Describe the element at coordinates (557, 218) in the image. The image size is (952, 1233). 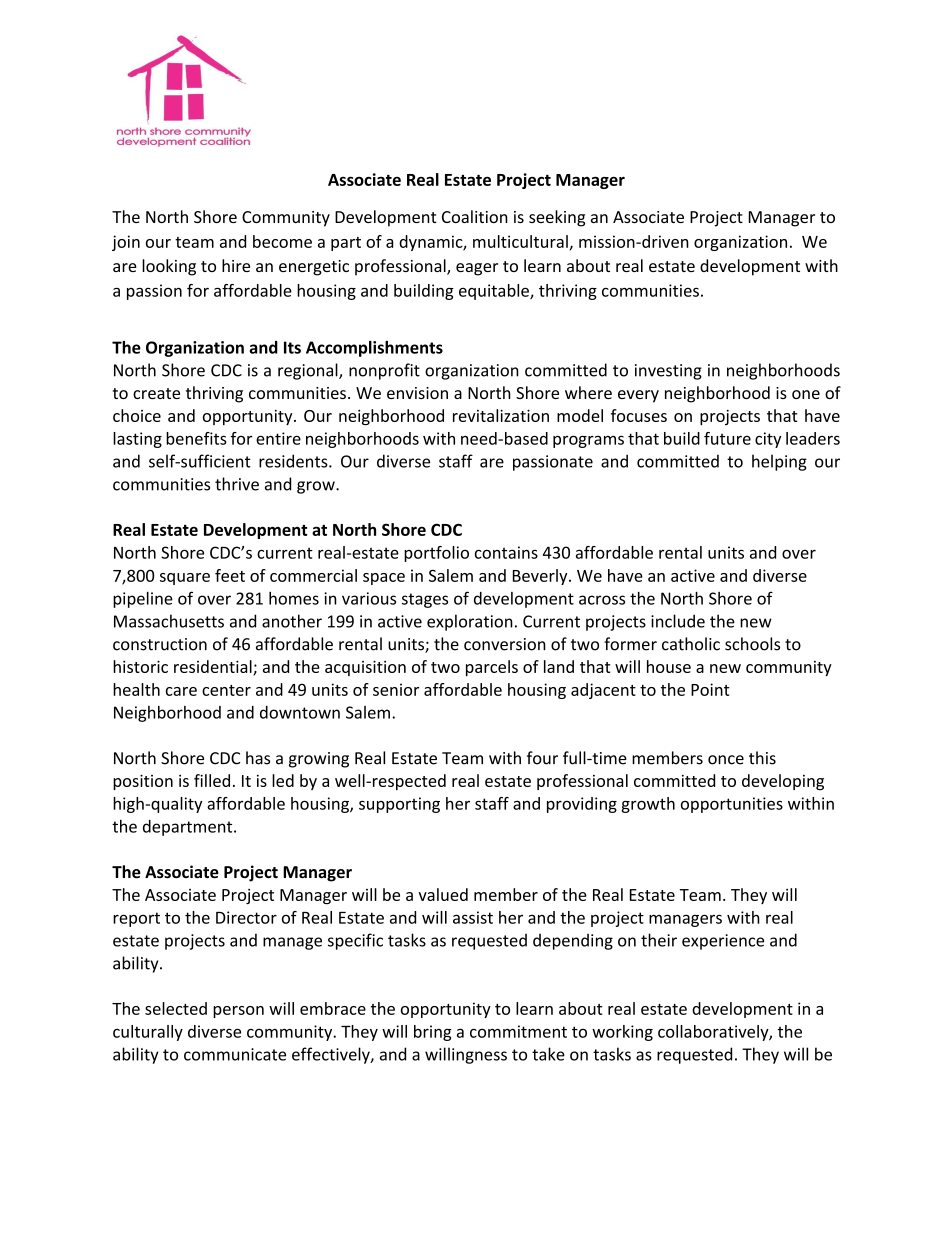
I see `seeking` at that location.
